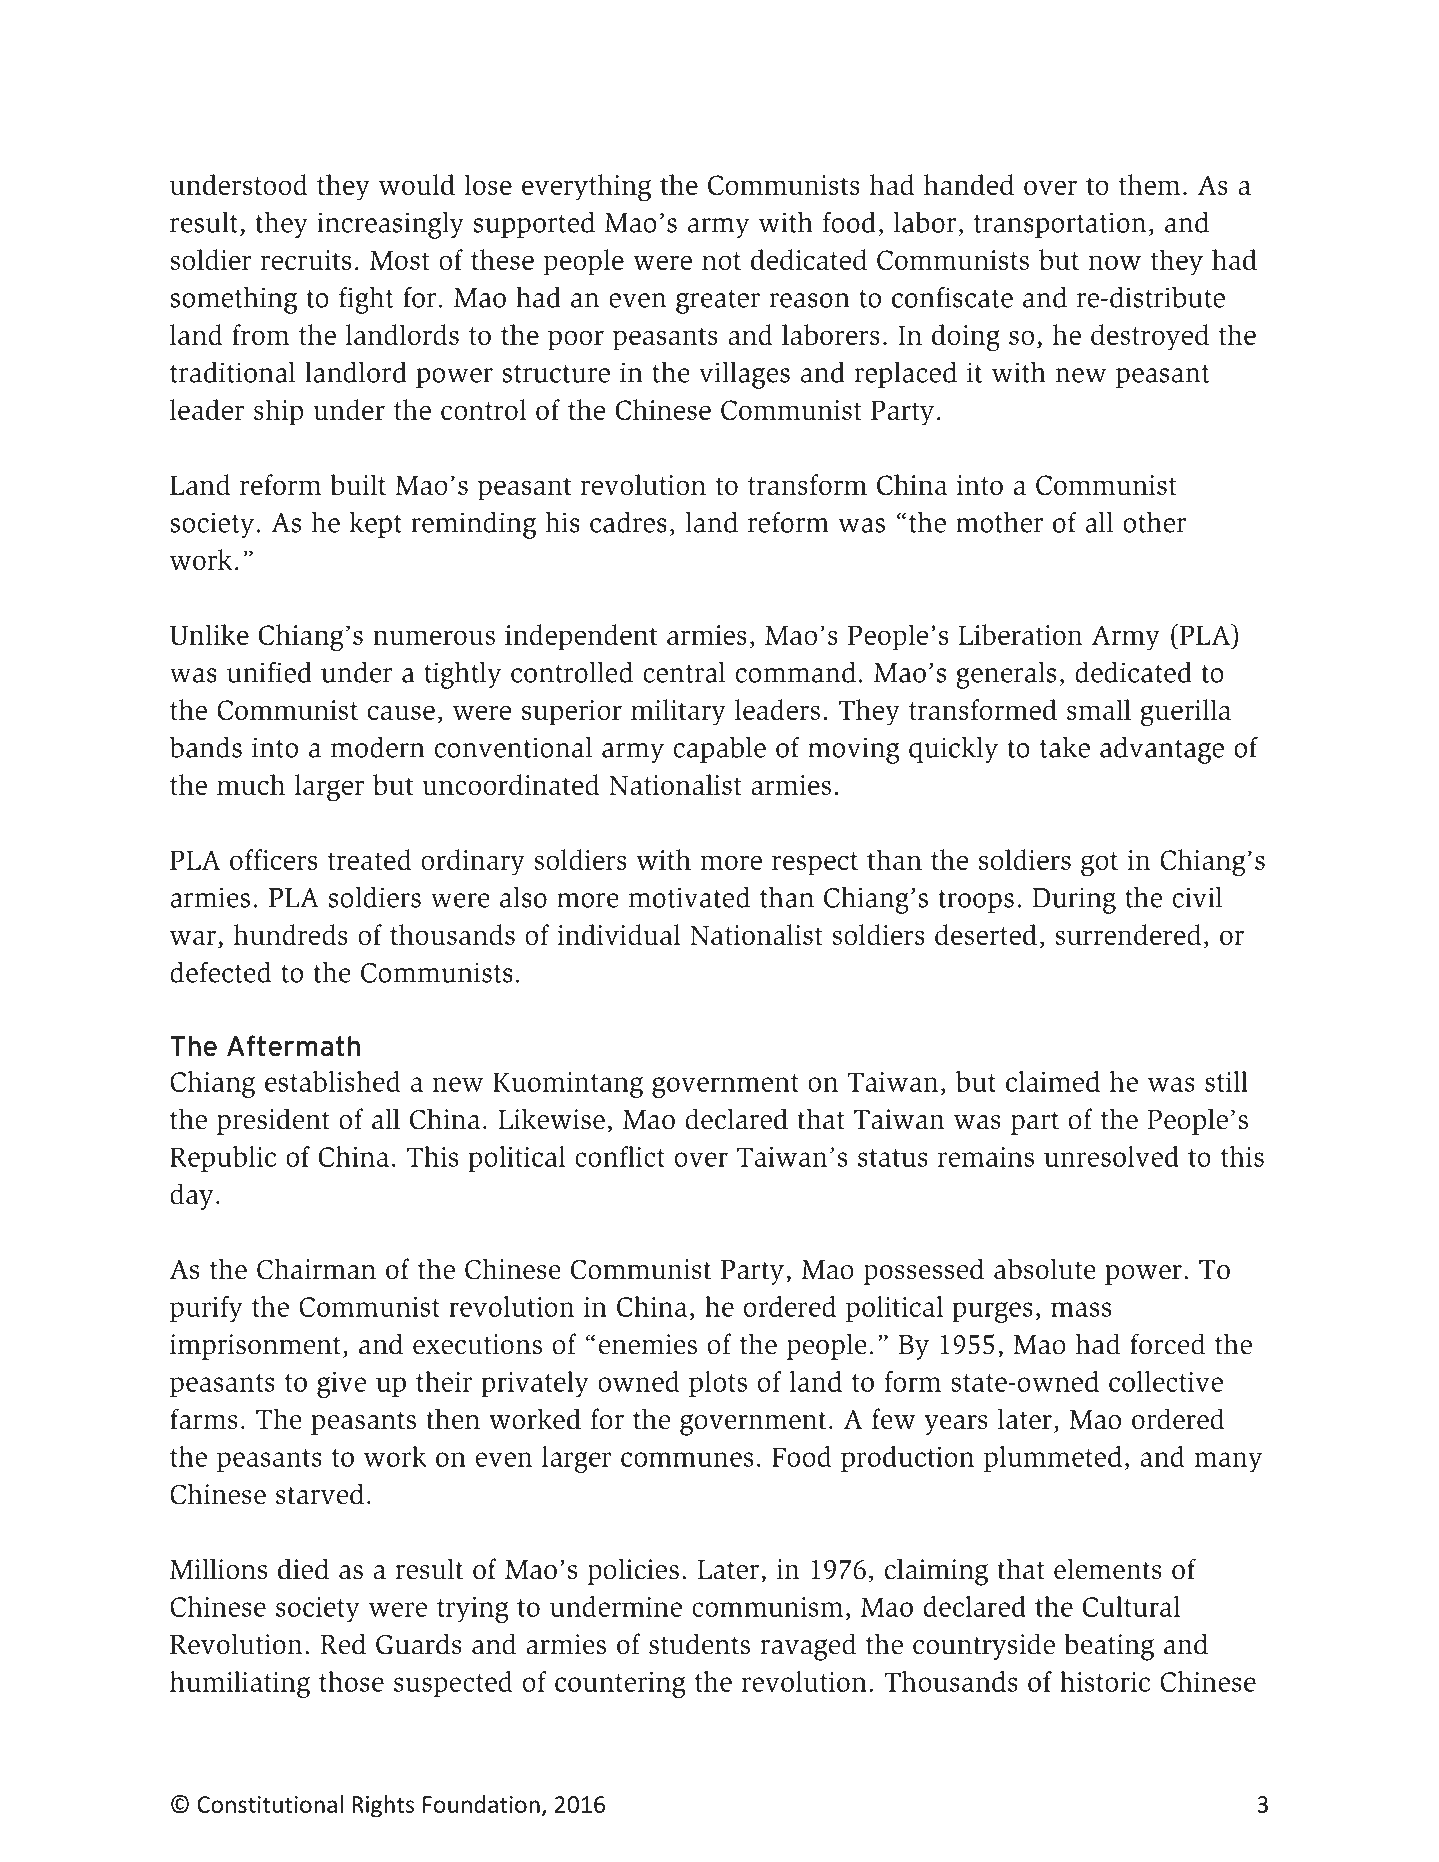 Image resolution: width=1439 pixels, height=1862 pixels. What do you see at coordinates (1128, 934) in the screenshot?
I see `surrendered` at bounding box center [1128, 934].
